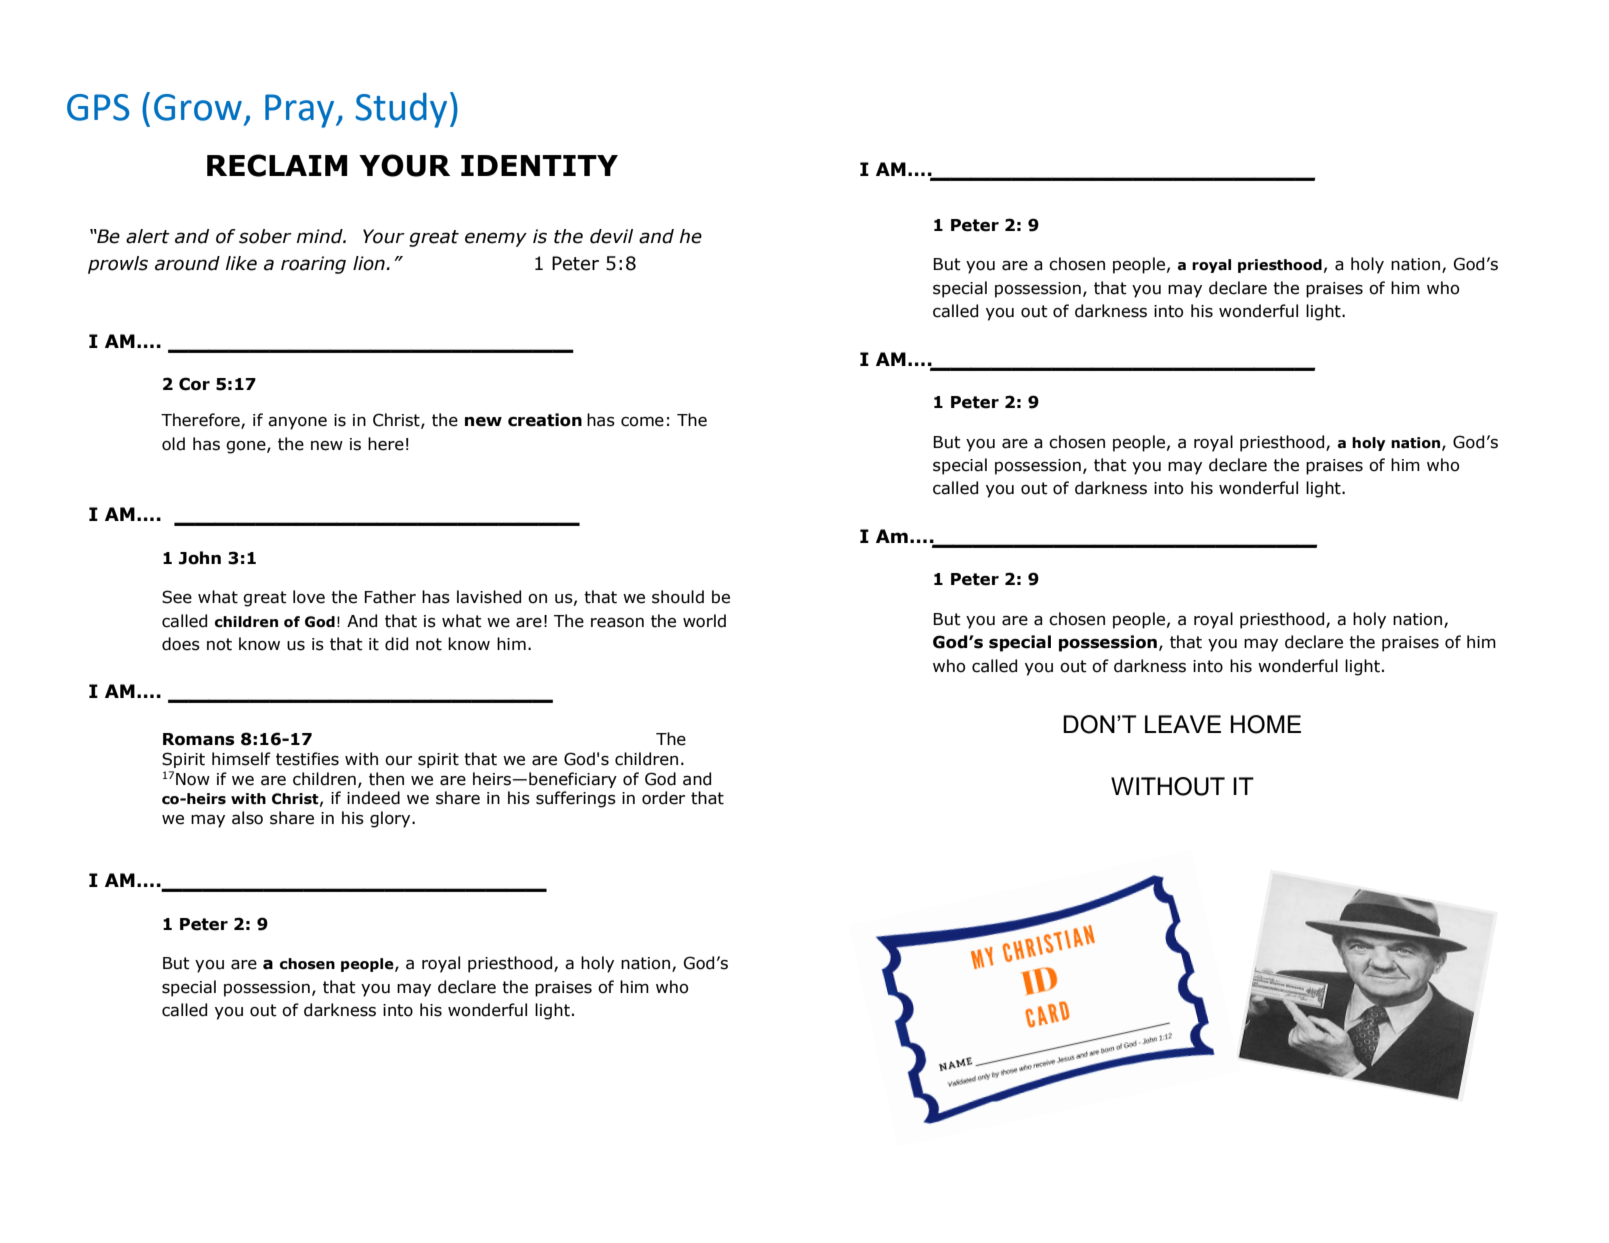 The width and height of the screenshot is (1609, 1243). What do you see at coordinates (198, 107) in the screenshot?
I see `Grow` at bounding box center [198, 107].
